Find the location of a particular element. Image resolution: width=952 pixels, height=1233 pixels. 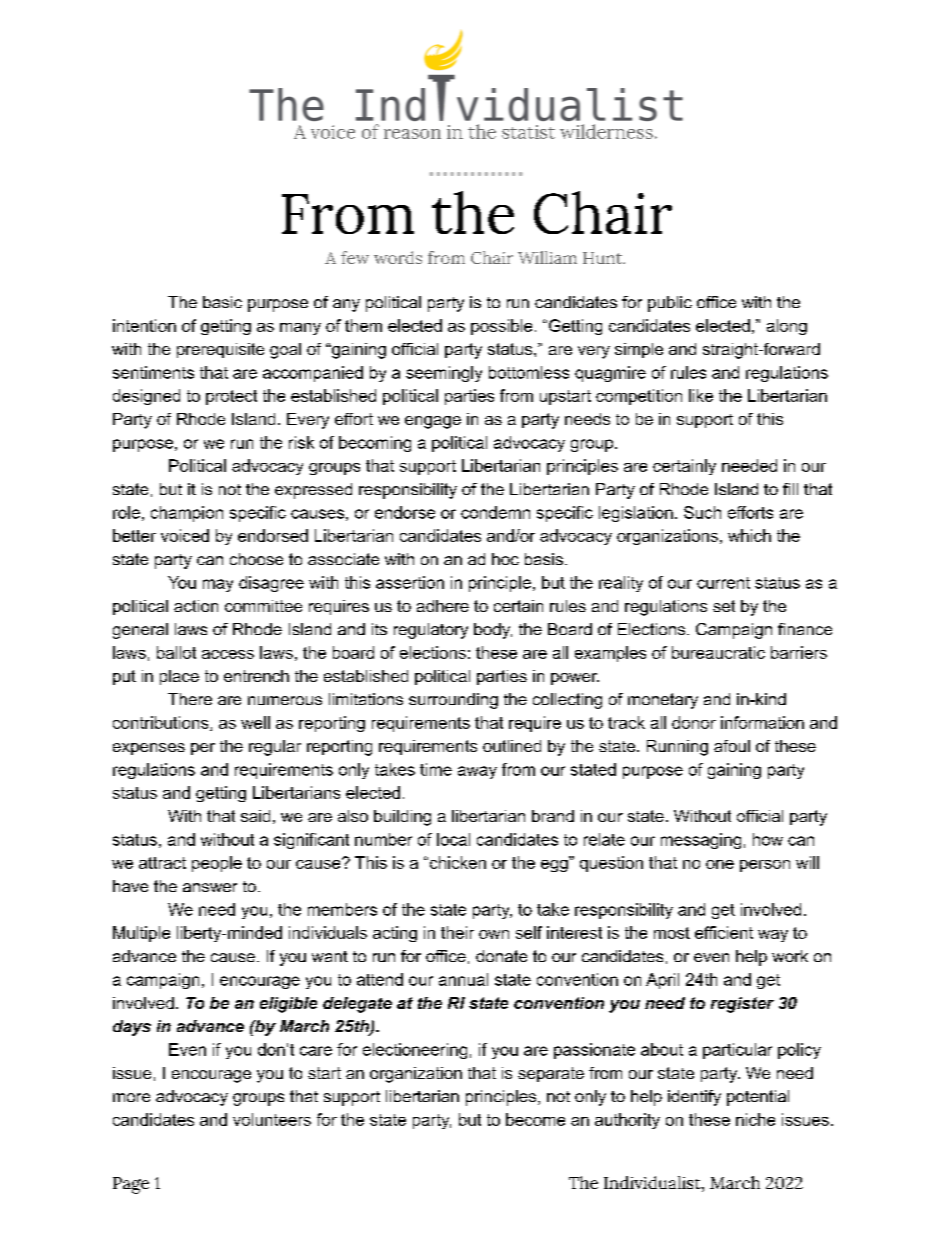

volunteers is located at coordinates (272, 1119).
